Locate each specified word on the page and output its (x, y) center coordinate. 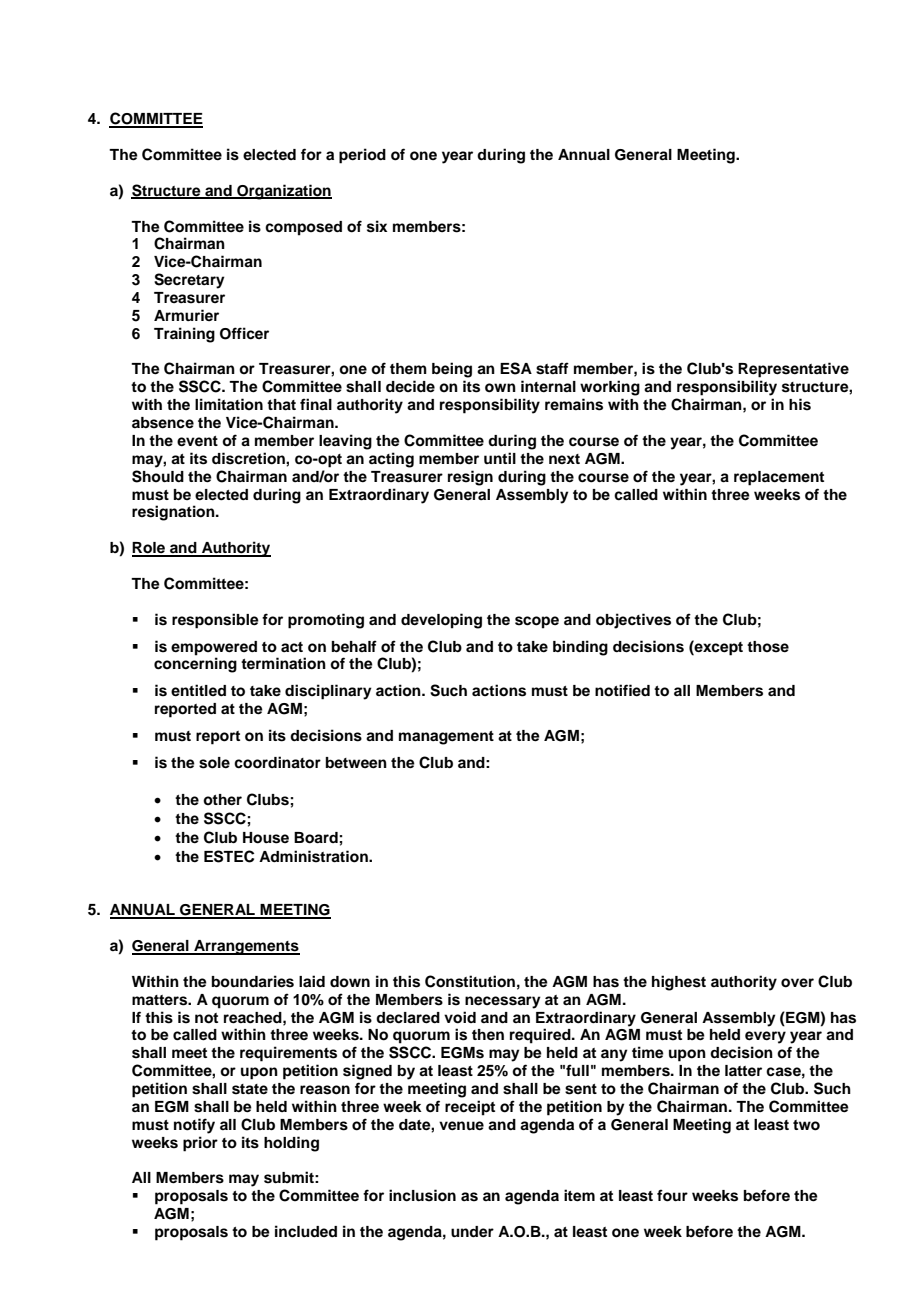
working (610, 388)
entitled (198, 690)
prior (200, 1144)
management (446, 738)
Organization (283, 192)
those (768, 647)
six (377, 226)
